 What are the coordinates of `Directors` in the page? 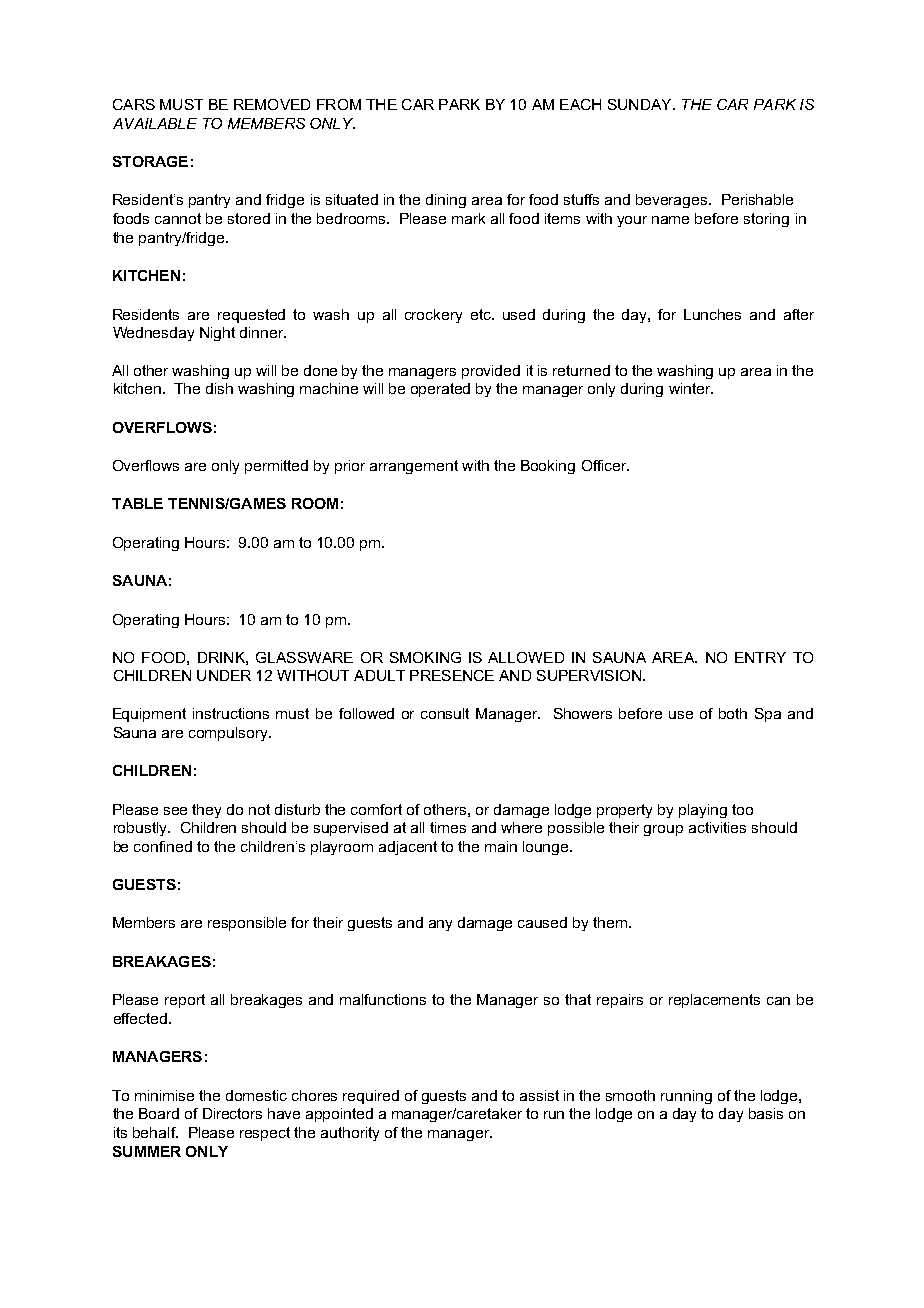 It's located at (232, 1113).
